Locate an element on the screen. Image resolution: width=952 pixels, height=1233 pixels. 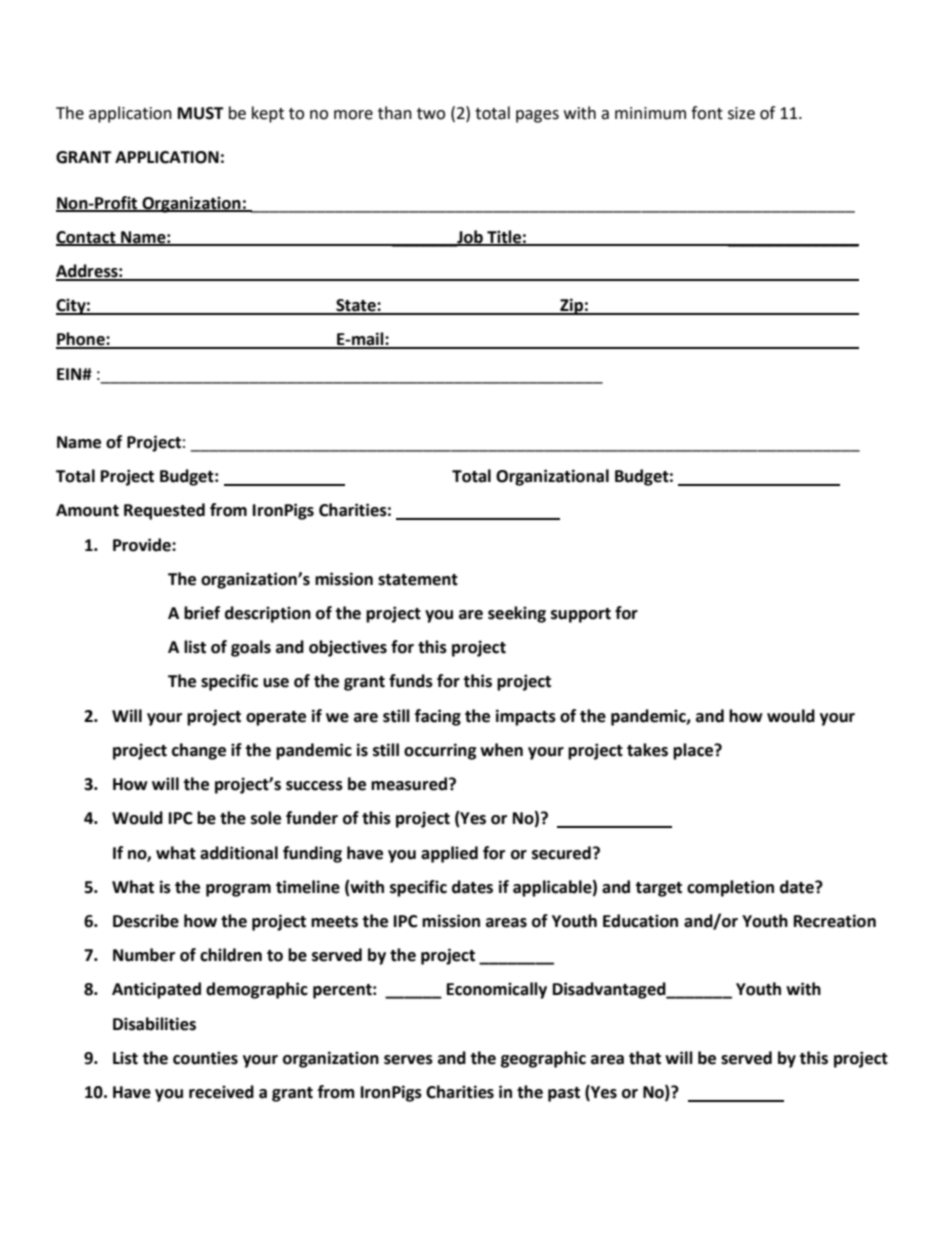
MUST is located at coordinates (201, 113).
